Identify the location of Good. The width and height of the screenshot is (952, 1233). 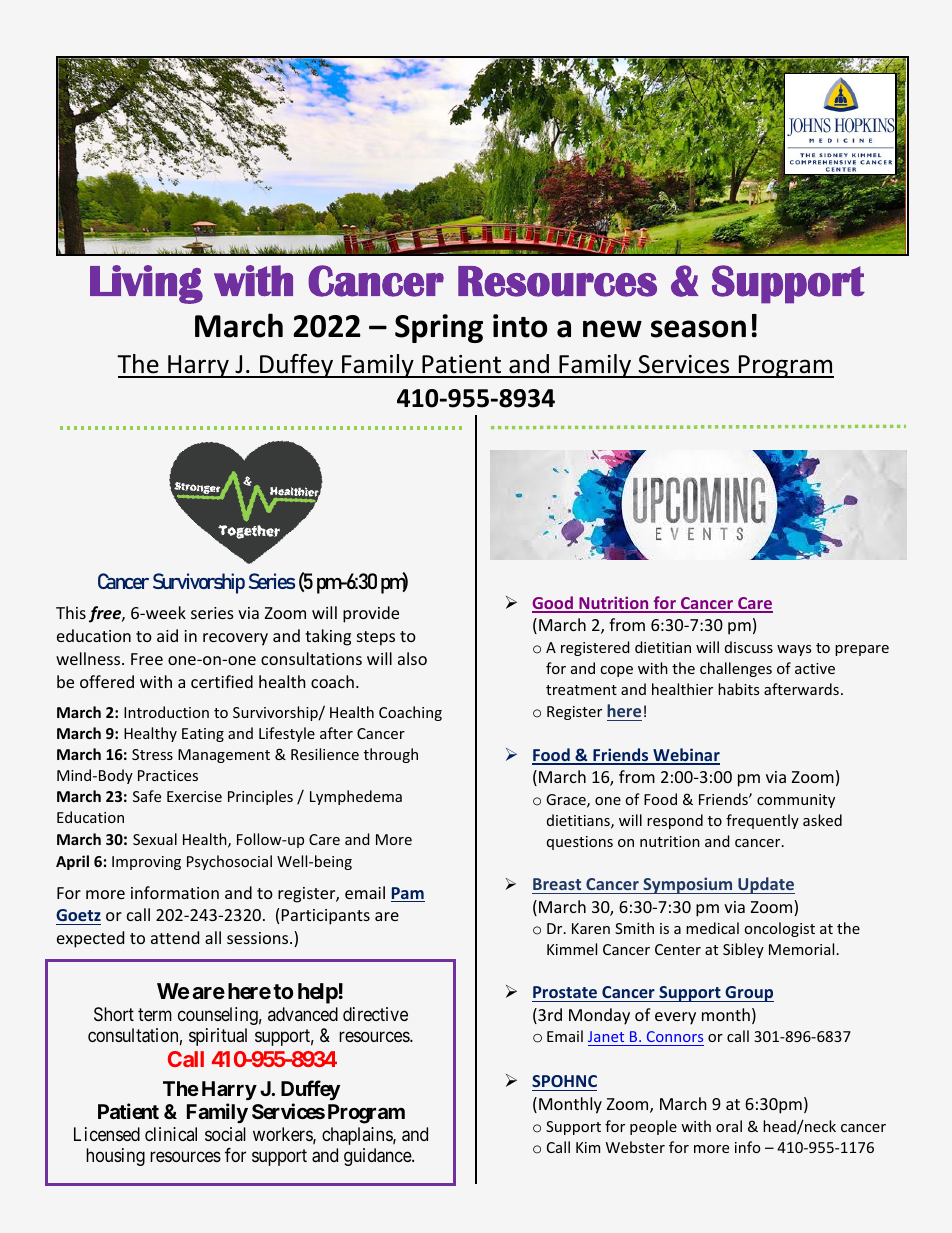
(553, 604).
